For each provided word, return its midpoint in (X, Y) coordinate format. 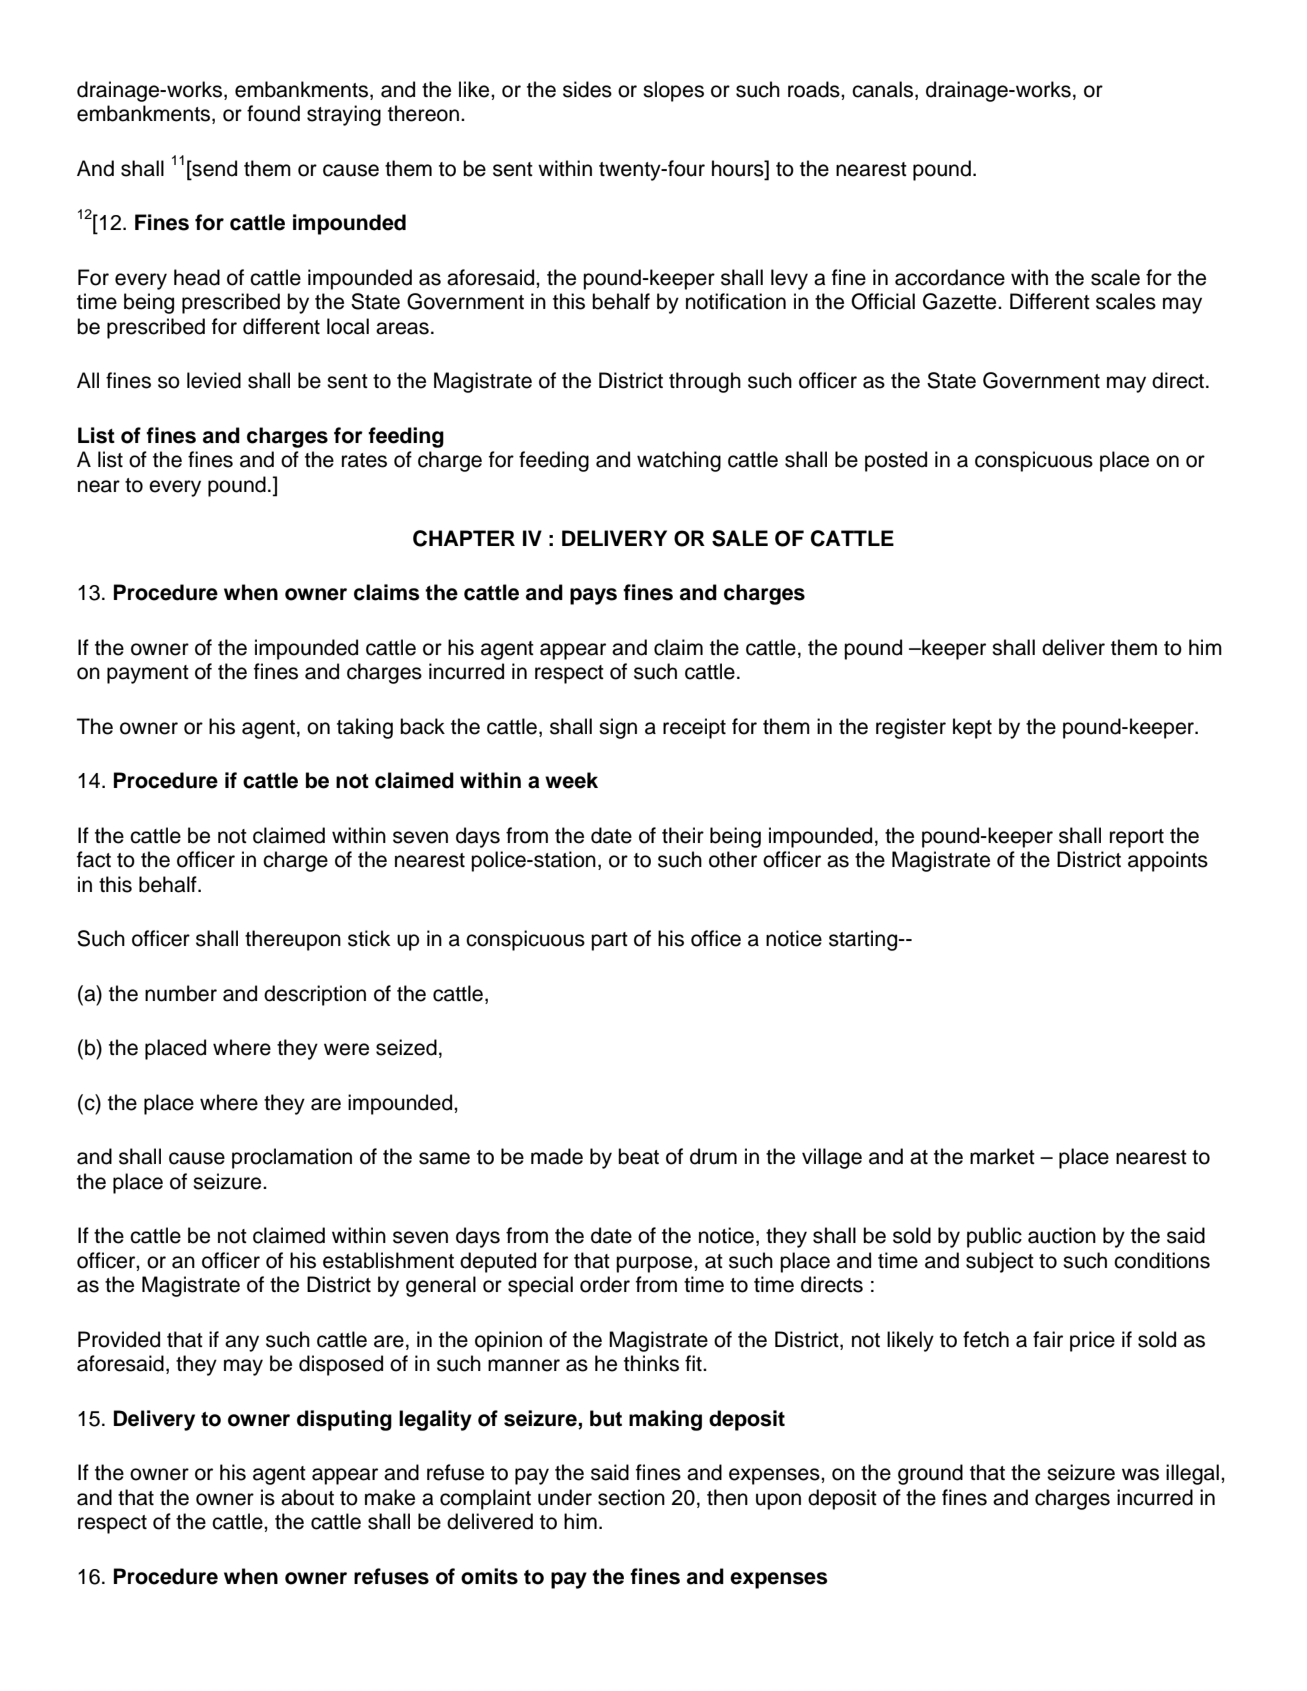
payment (148, 674)
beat (638, 1156)
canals (882, 89)
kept (972, 728)
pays (593, 596)
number (181, 993)
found (273, 113)
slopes (673, 91)
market (1002, 1156)
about (307, 1497)
